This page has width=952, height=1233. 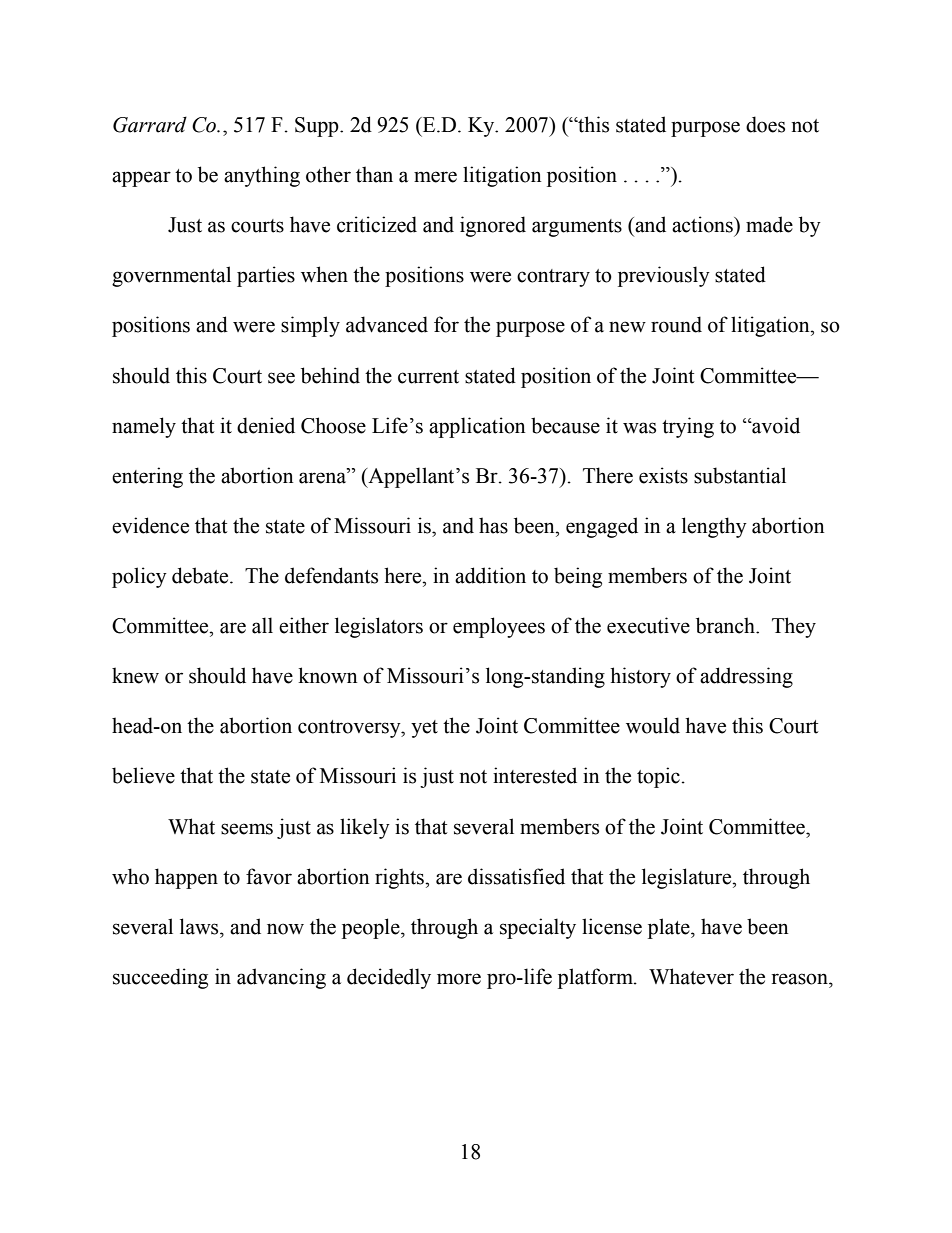 What do you see at coordinates (435, 177) in the page?
I see `mere` at bounding box center [435, 177].
